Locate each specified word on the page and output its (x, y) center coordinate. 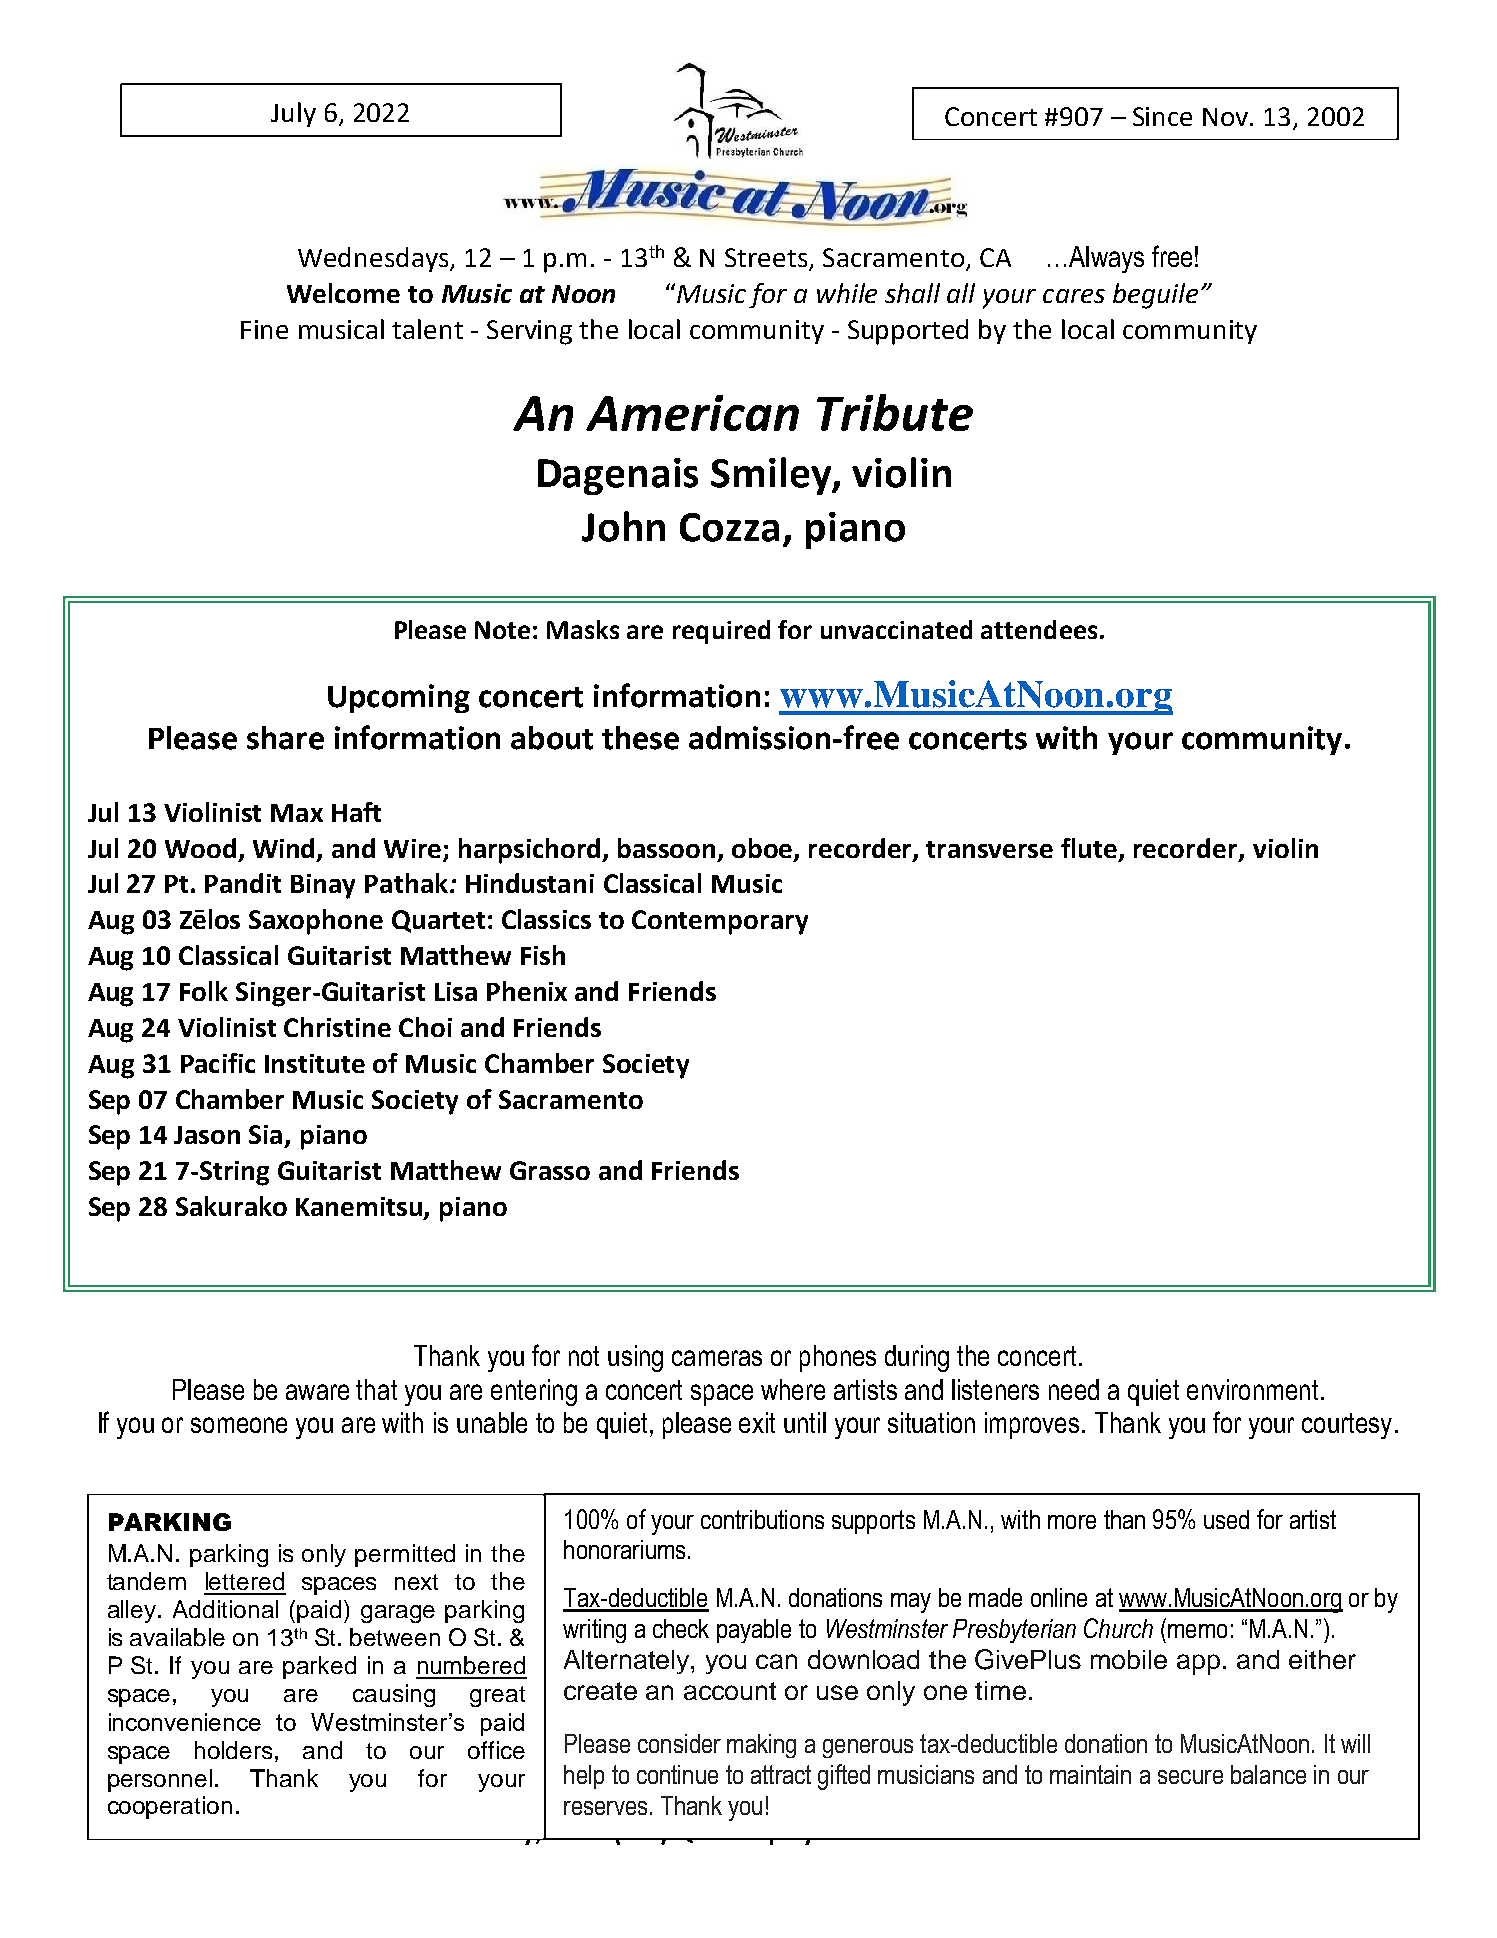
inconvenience (185, 1722)
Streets (767, 259)
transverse (989, 849)
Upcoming (399, 698)
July (293, 114)
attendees (1039, 629)
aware (317, 1392)
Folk (204, 991)
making (761, 1746)
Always (1106, 259)
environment (1252, 1389)
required (721, 632)
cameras (717, 1358)
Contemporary (720, 922)
